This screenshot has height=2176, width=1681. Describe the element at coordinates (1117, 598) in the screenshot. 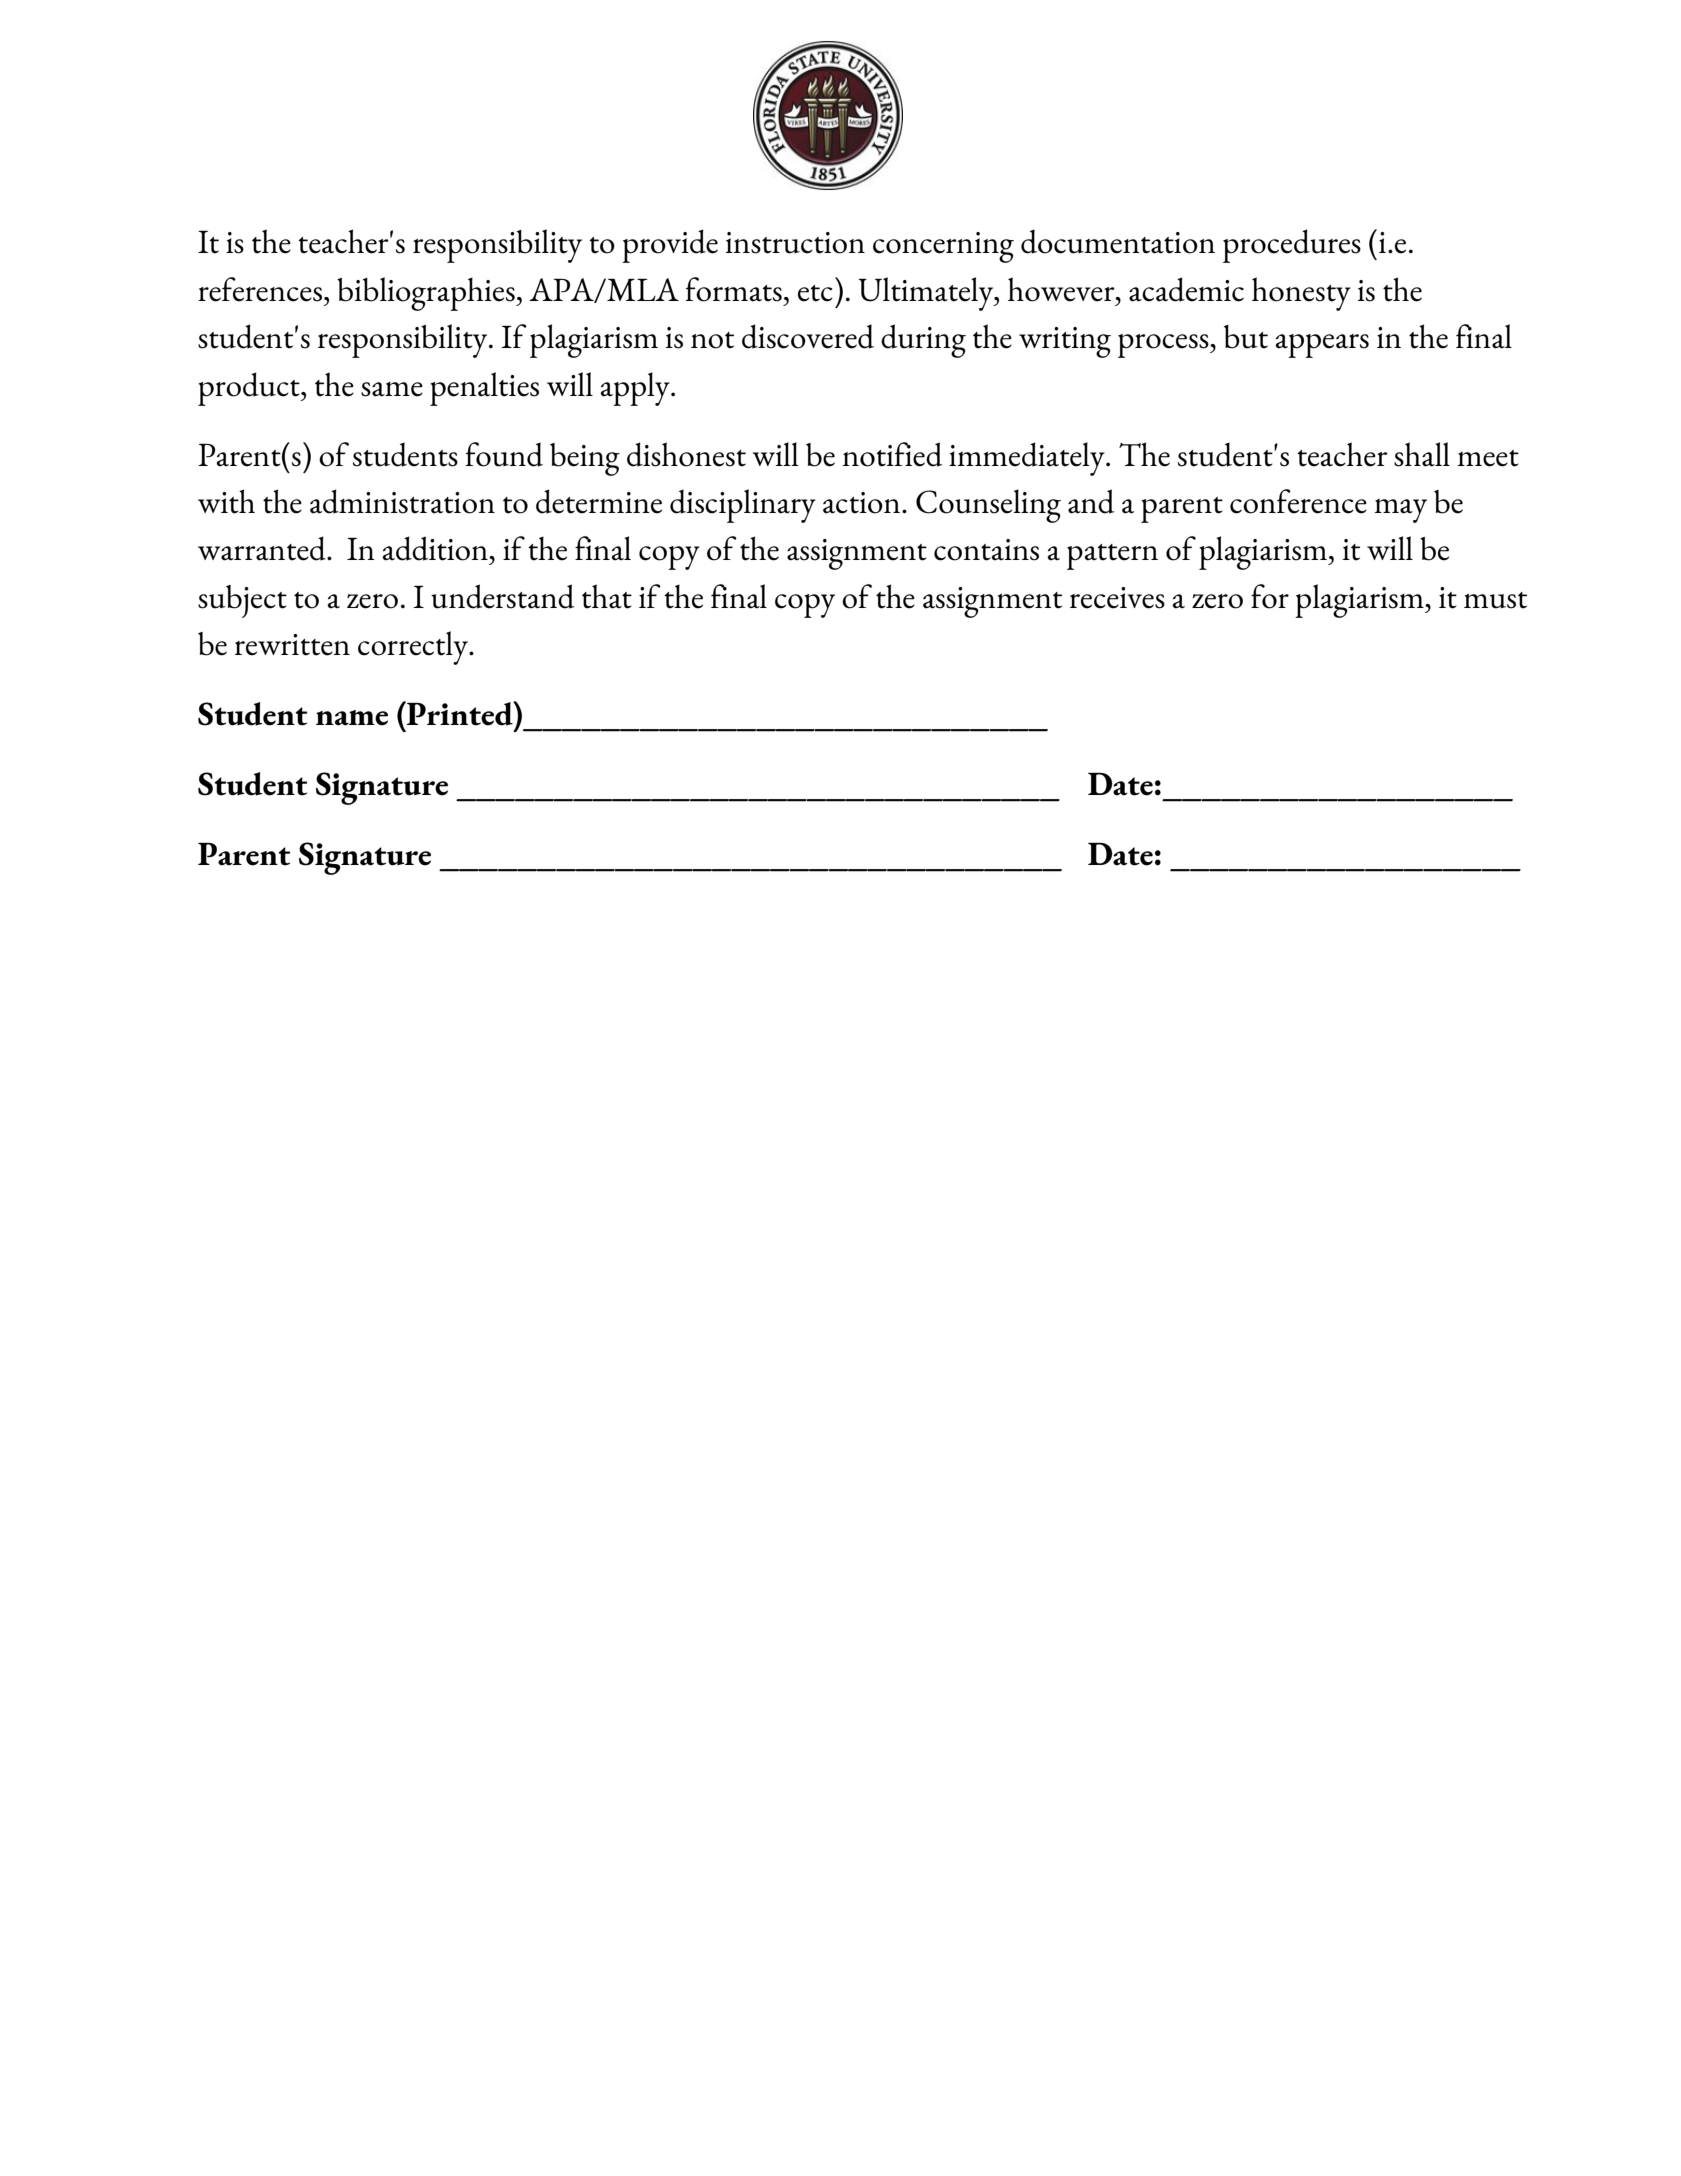

I see `receives` at that location.
